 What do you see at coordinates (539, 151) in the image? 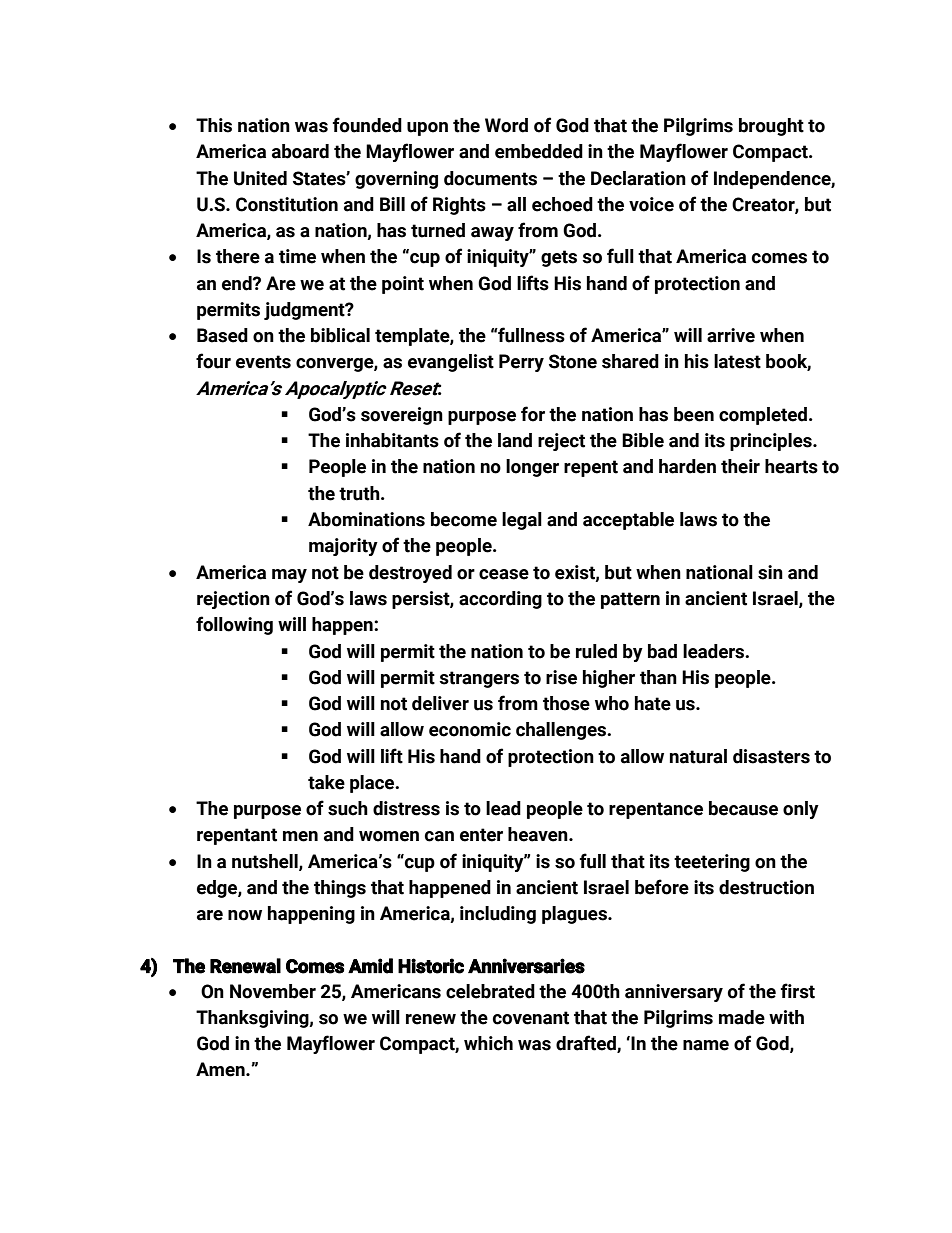
I see `embedded` at bounding box center [539, 151].
